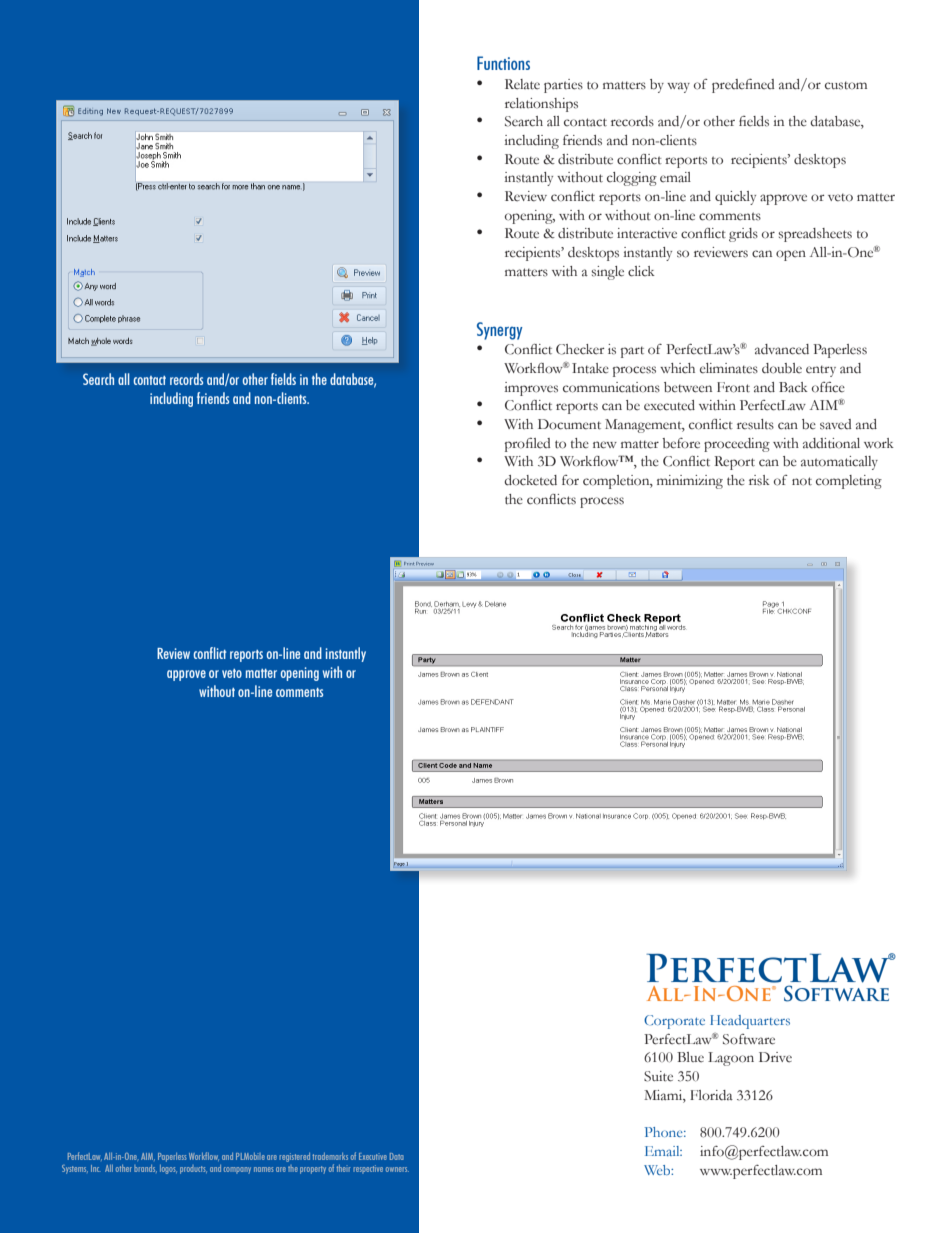 The height and width of the document is (1233, 952). Describe the element at coordinates (503, 63) in the document. I see `Functions` at that location.
